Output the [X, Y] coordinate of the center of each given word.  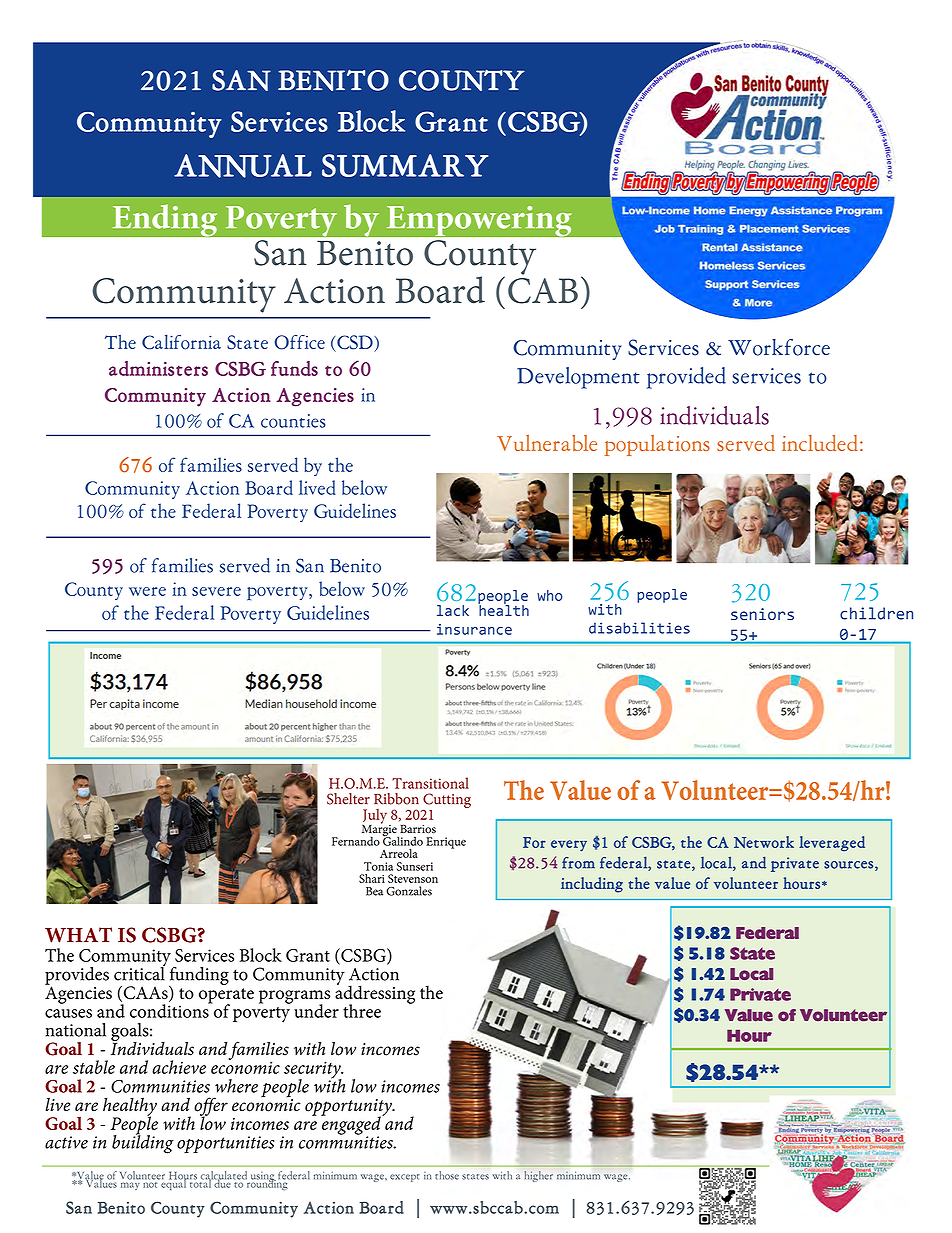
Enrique [446, 843]
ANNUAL [243, 166]
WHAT [78, 935]
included [820, 443]
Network [764, 842]
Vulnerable [547, 443]
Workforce [779, 347]
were [147, 591]
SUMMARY [405, 165]
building [143, 1143]
